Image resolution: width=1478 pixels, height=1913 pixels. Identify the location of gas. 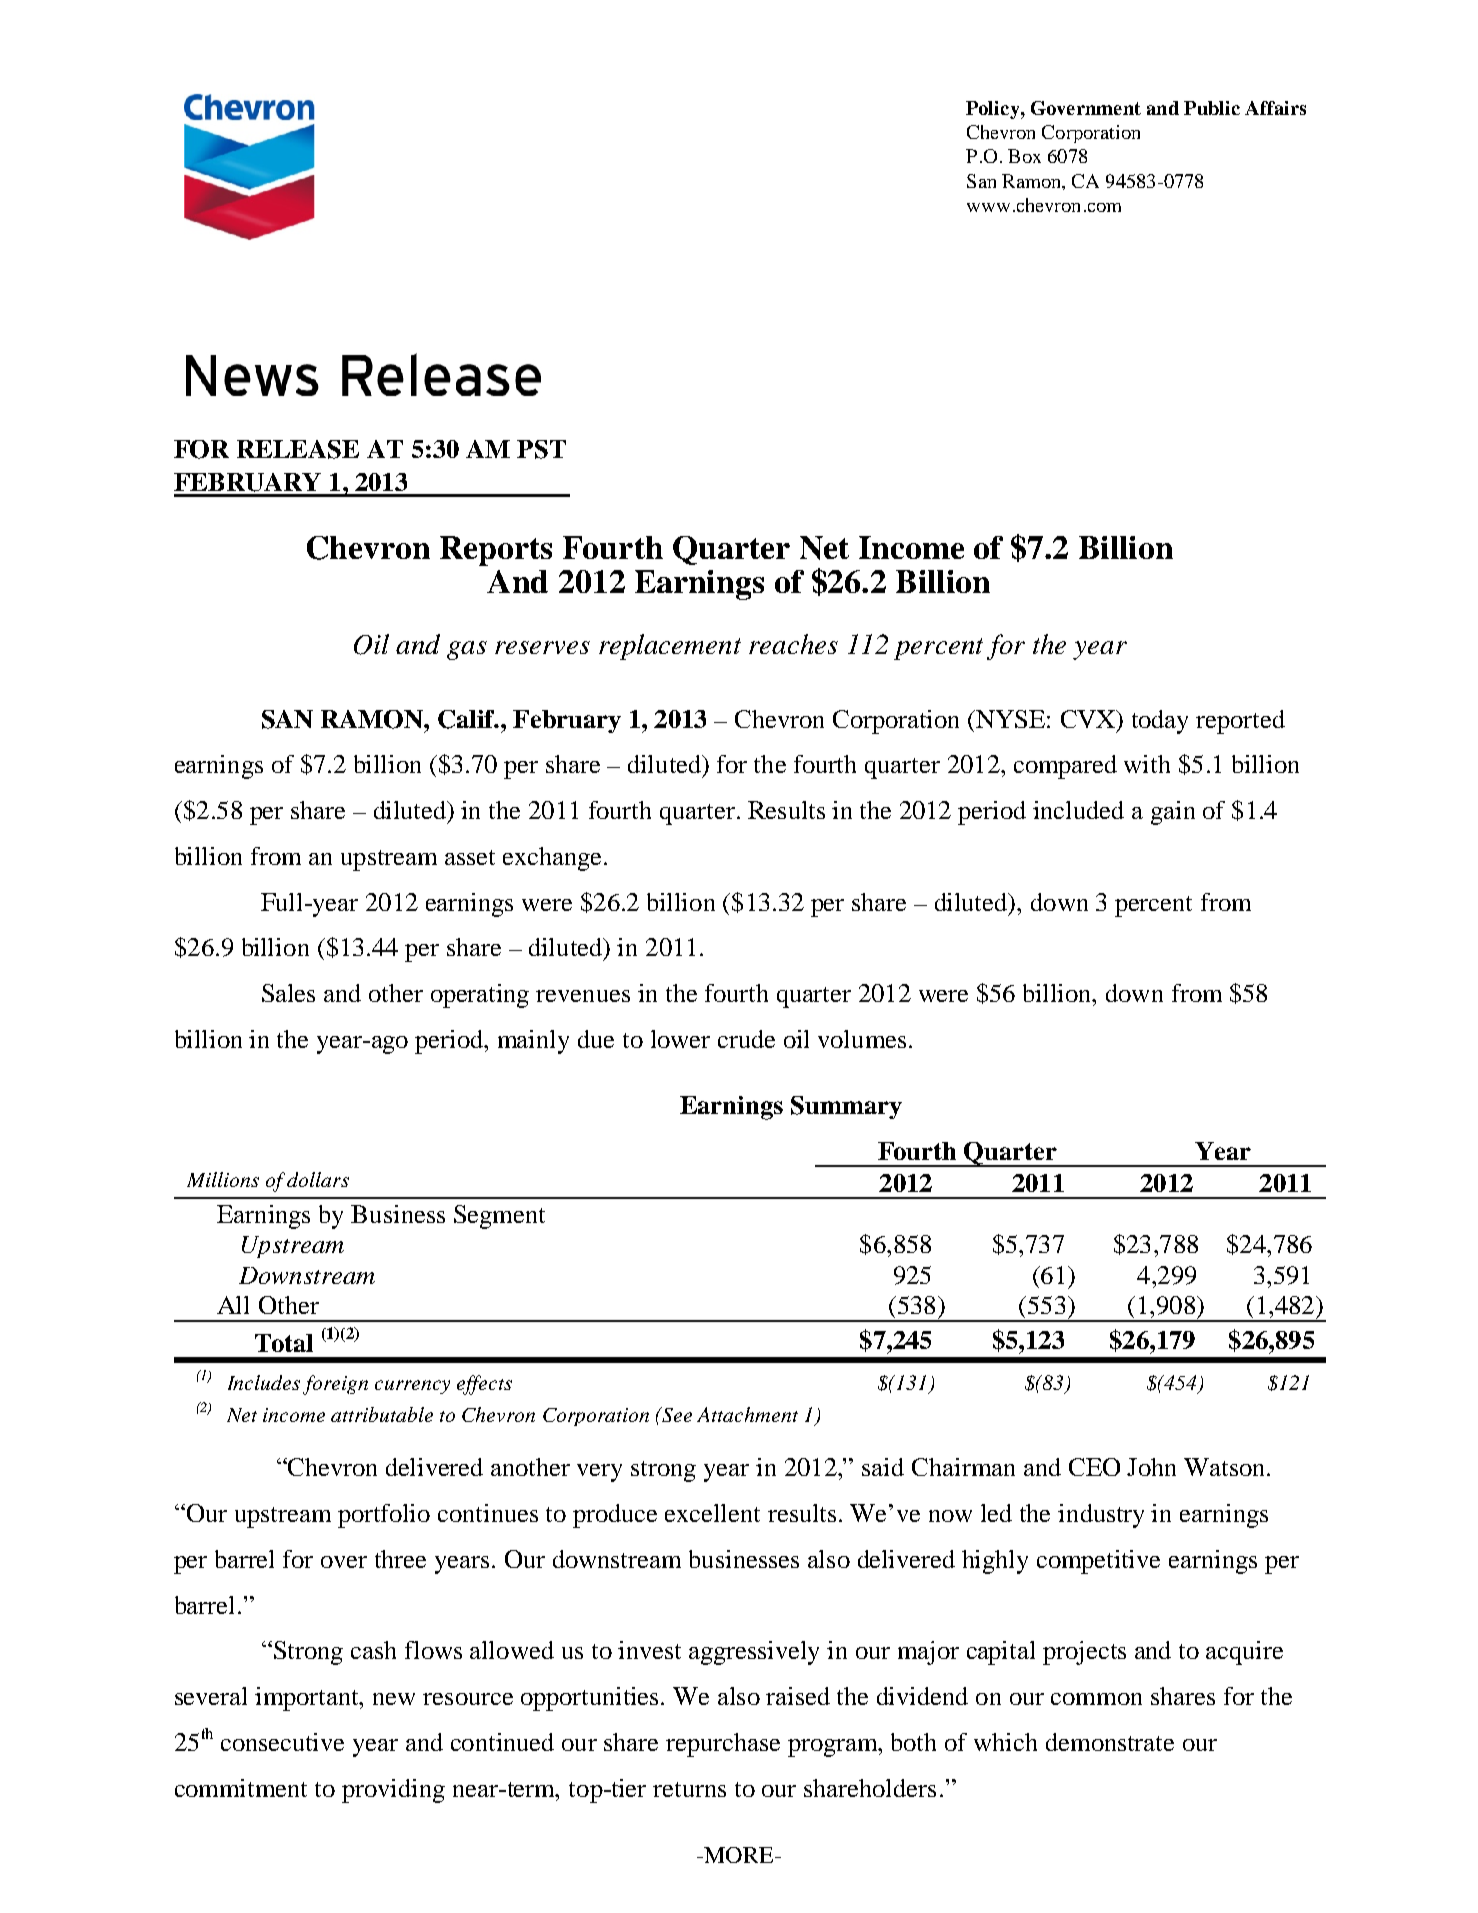
(467, 650).
